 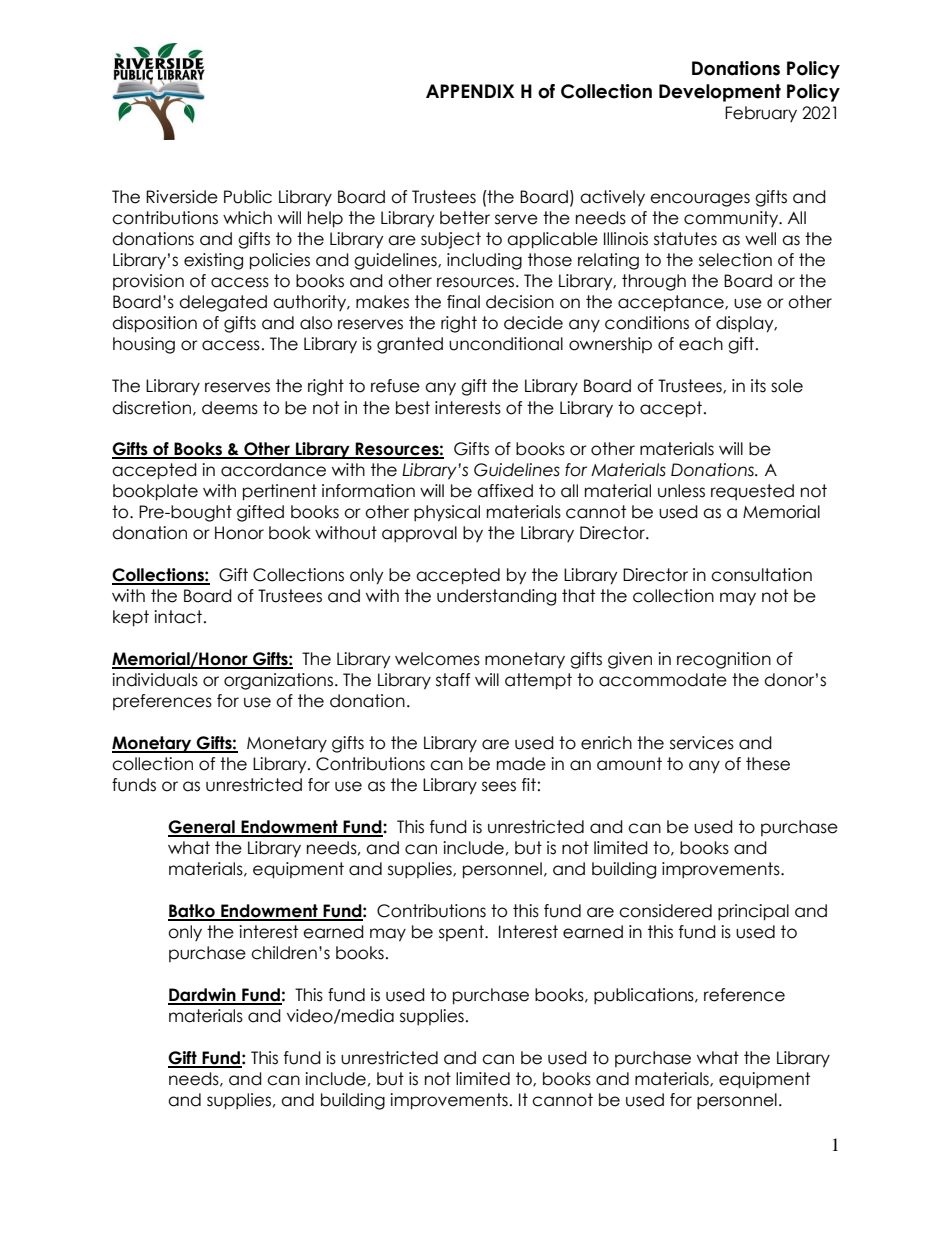 I want to click on Development, so click(x=720, y=93).
